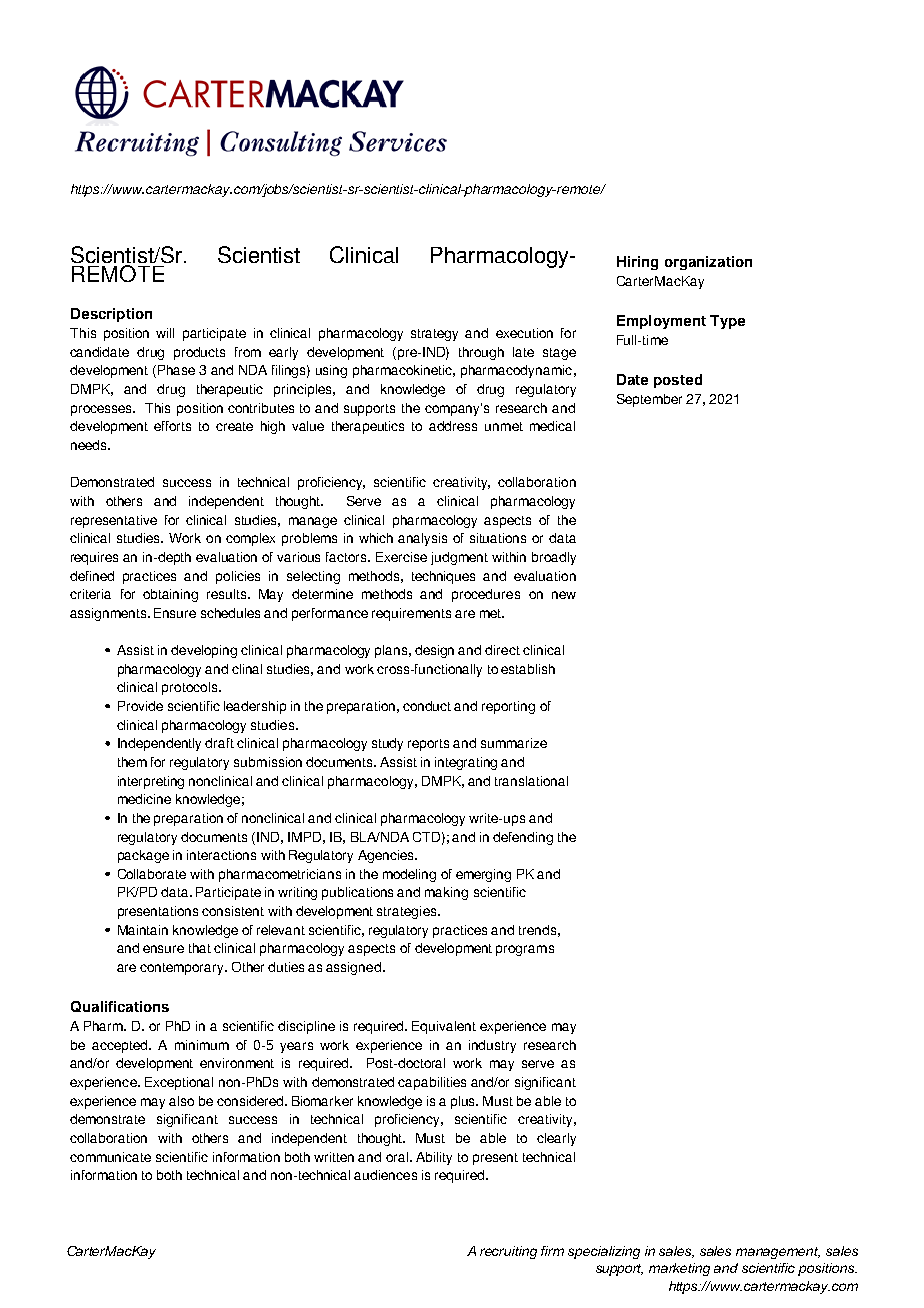 The width and height of the screenshot is (924, 1308). Describe the element at coordinates (110, 1157) in the screenshot. I see `communicate` at that location.
